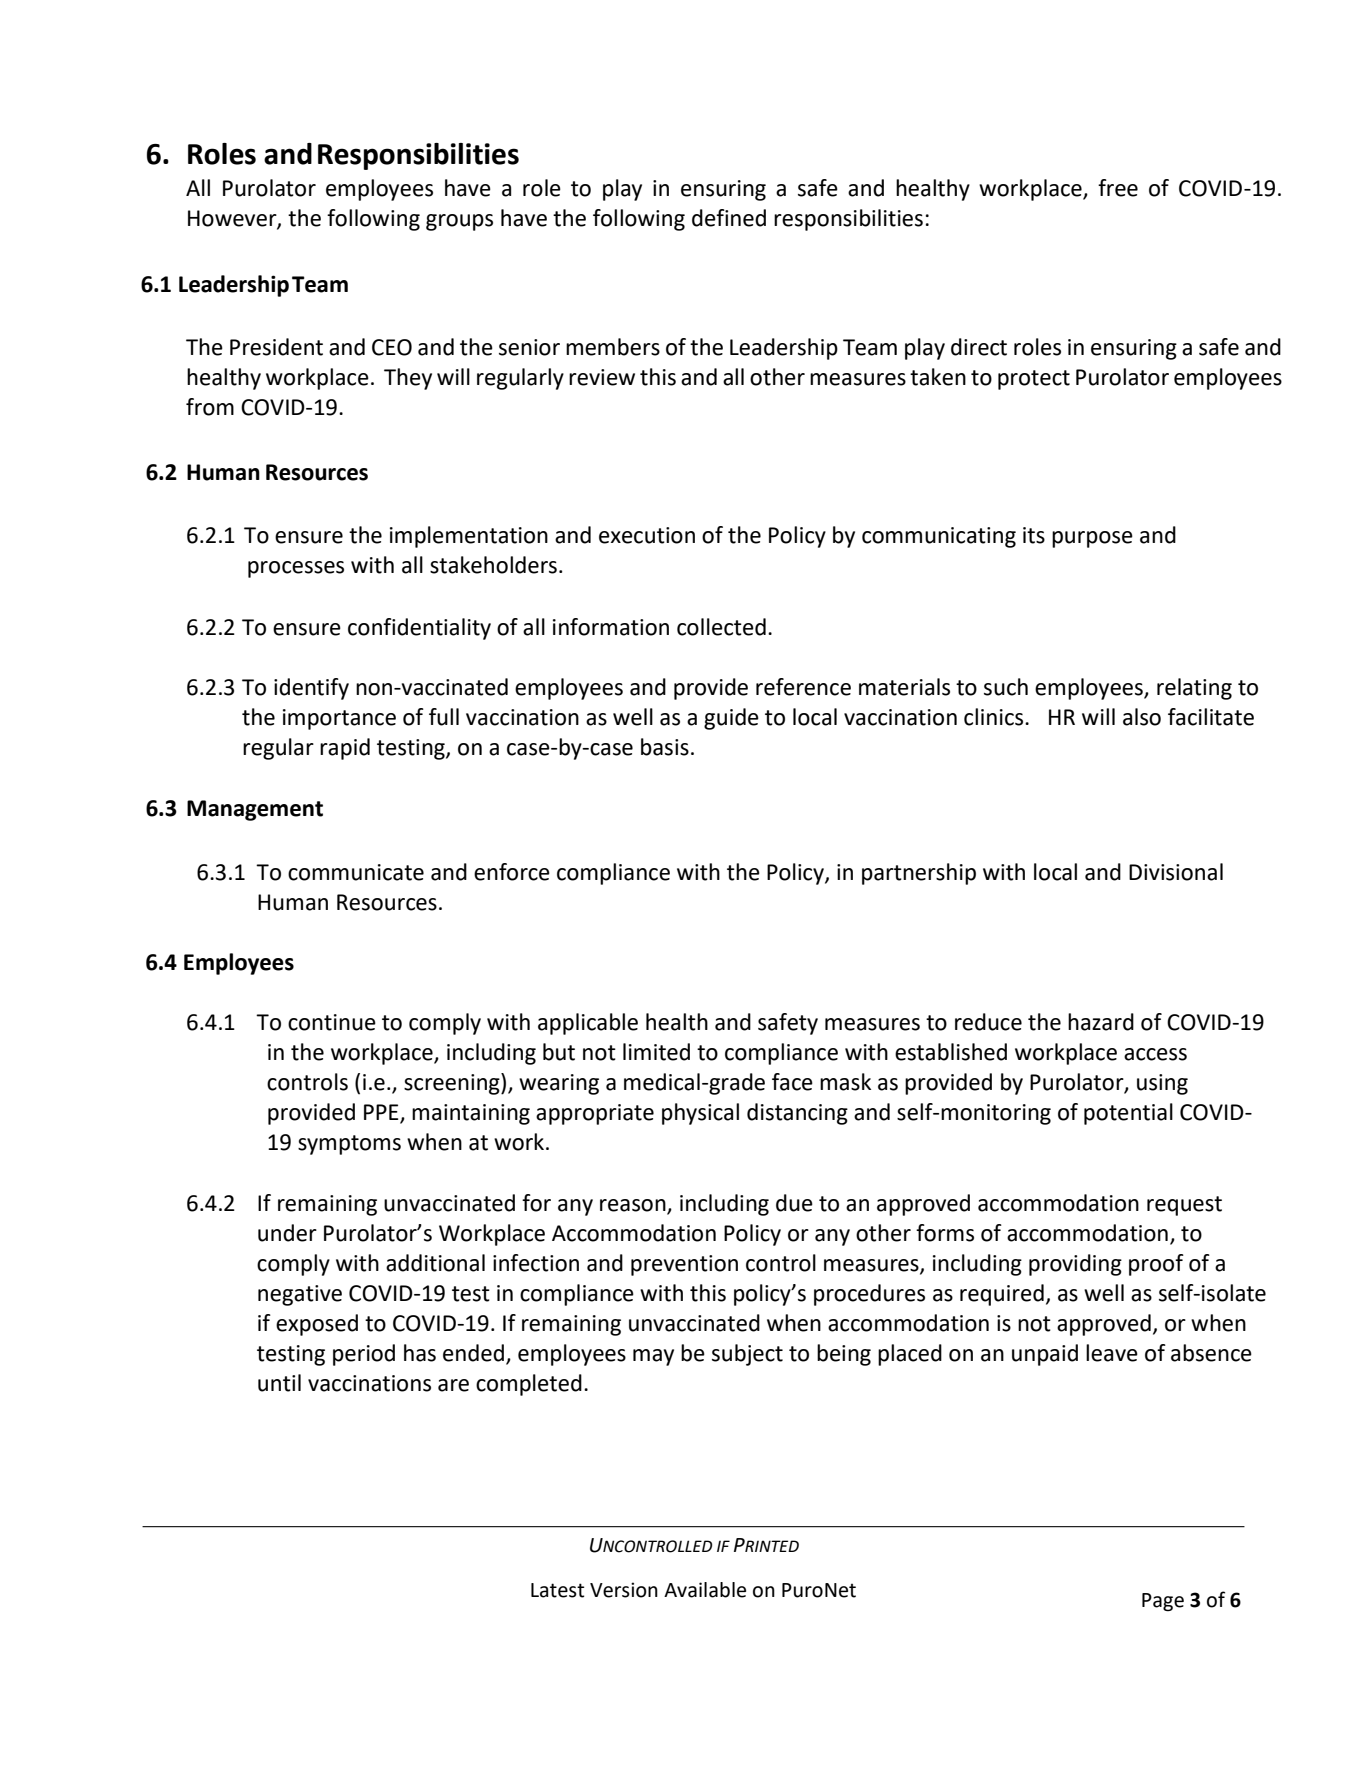  Describe the element at coordinates (279, 1383) in the screenshot. I see `until` at that location.
